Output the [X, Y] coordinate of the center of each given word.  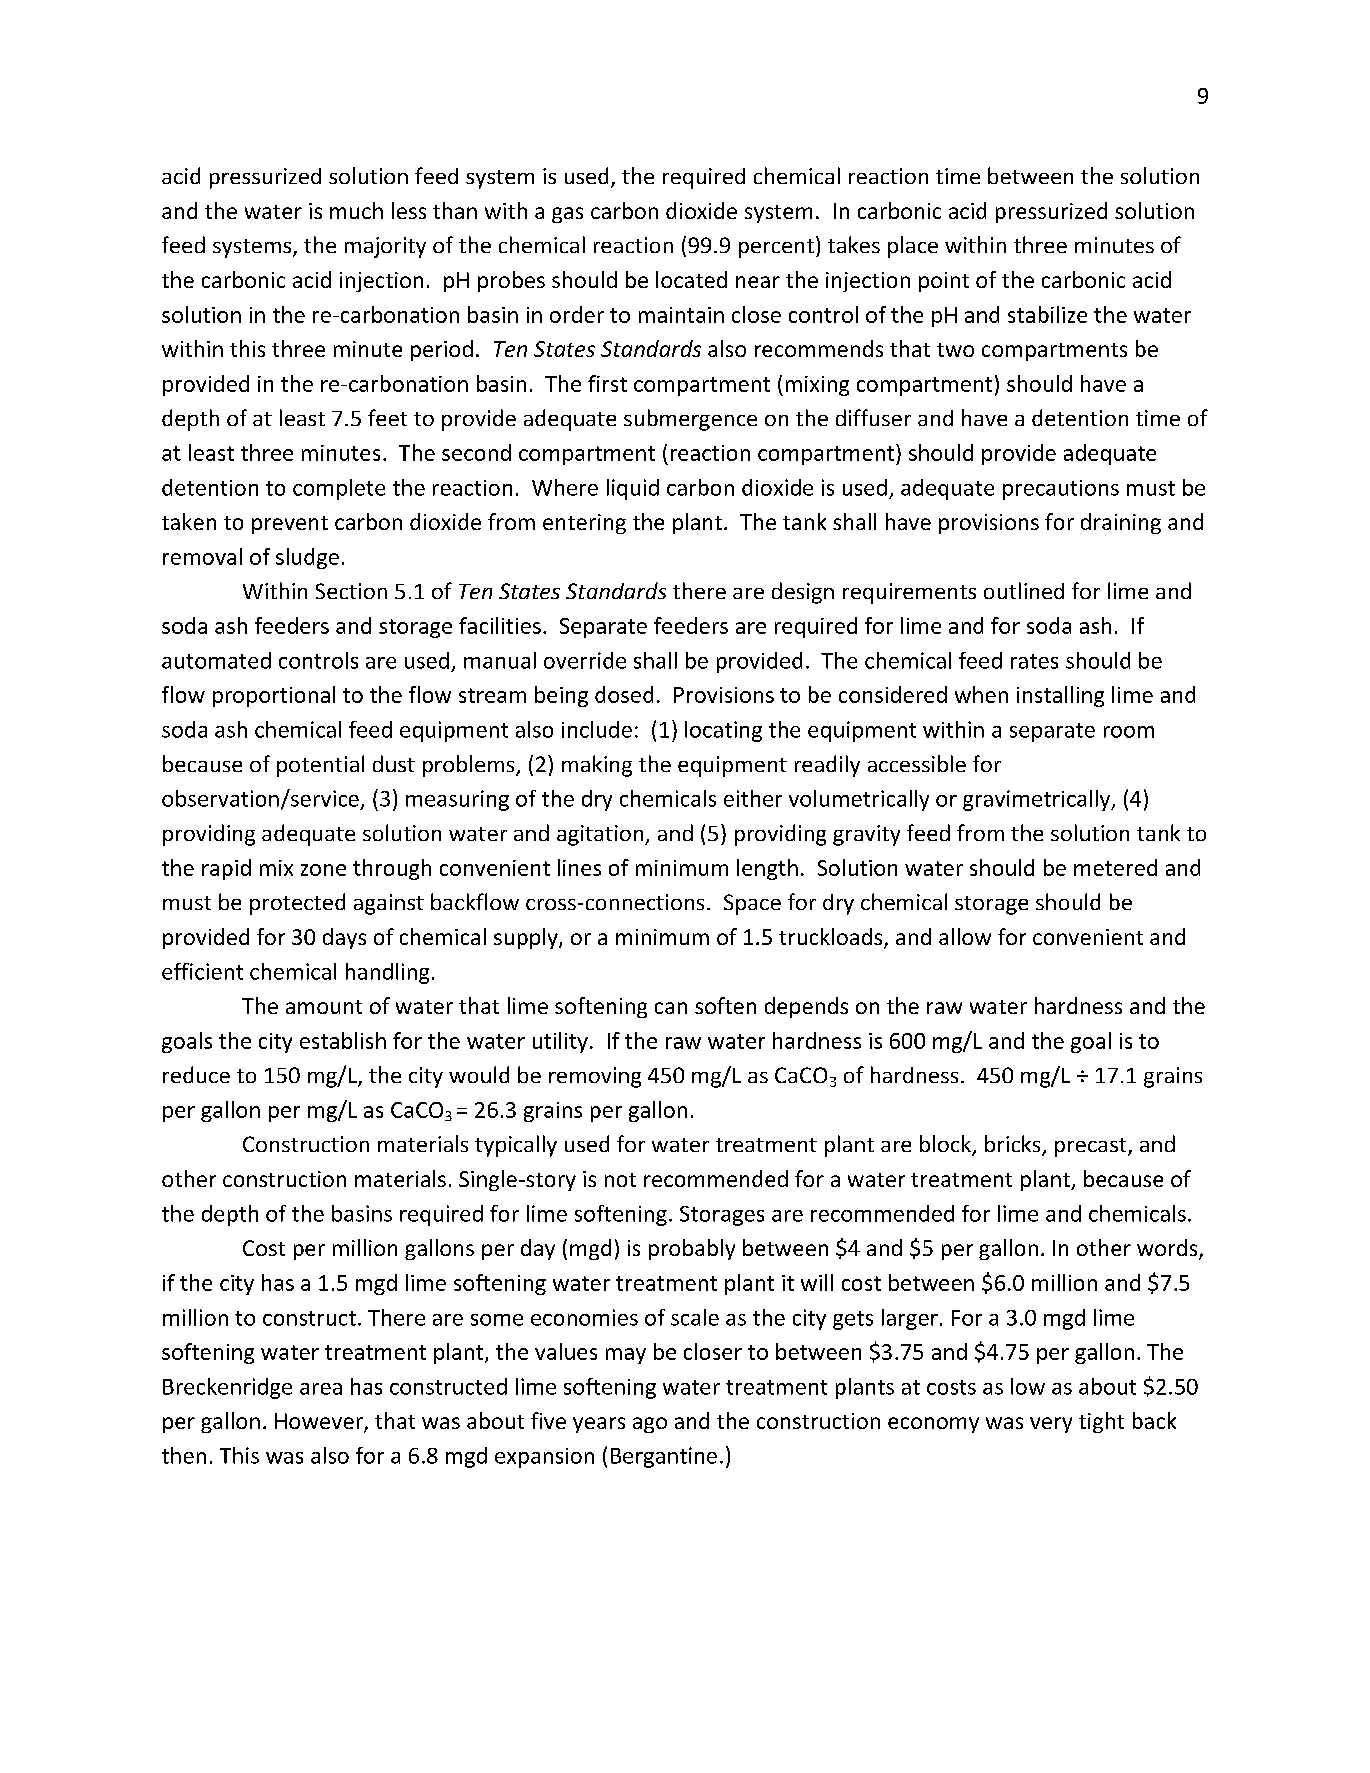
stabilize [1047, 314]
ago [650, 1425]
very [1051, 1425]
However [320, 1422]
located [691, 279]
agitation [601, 835]
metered [1115, 867]
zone [323, 870]
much [356, 210]
